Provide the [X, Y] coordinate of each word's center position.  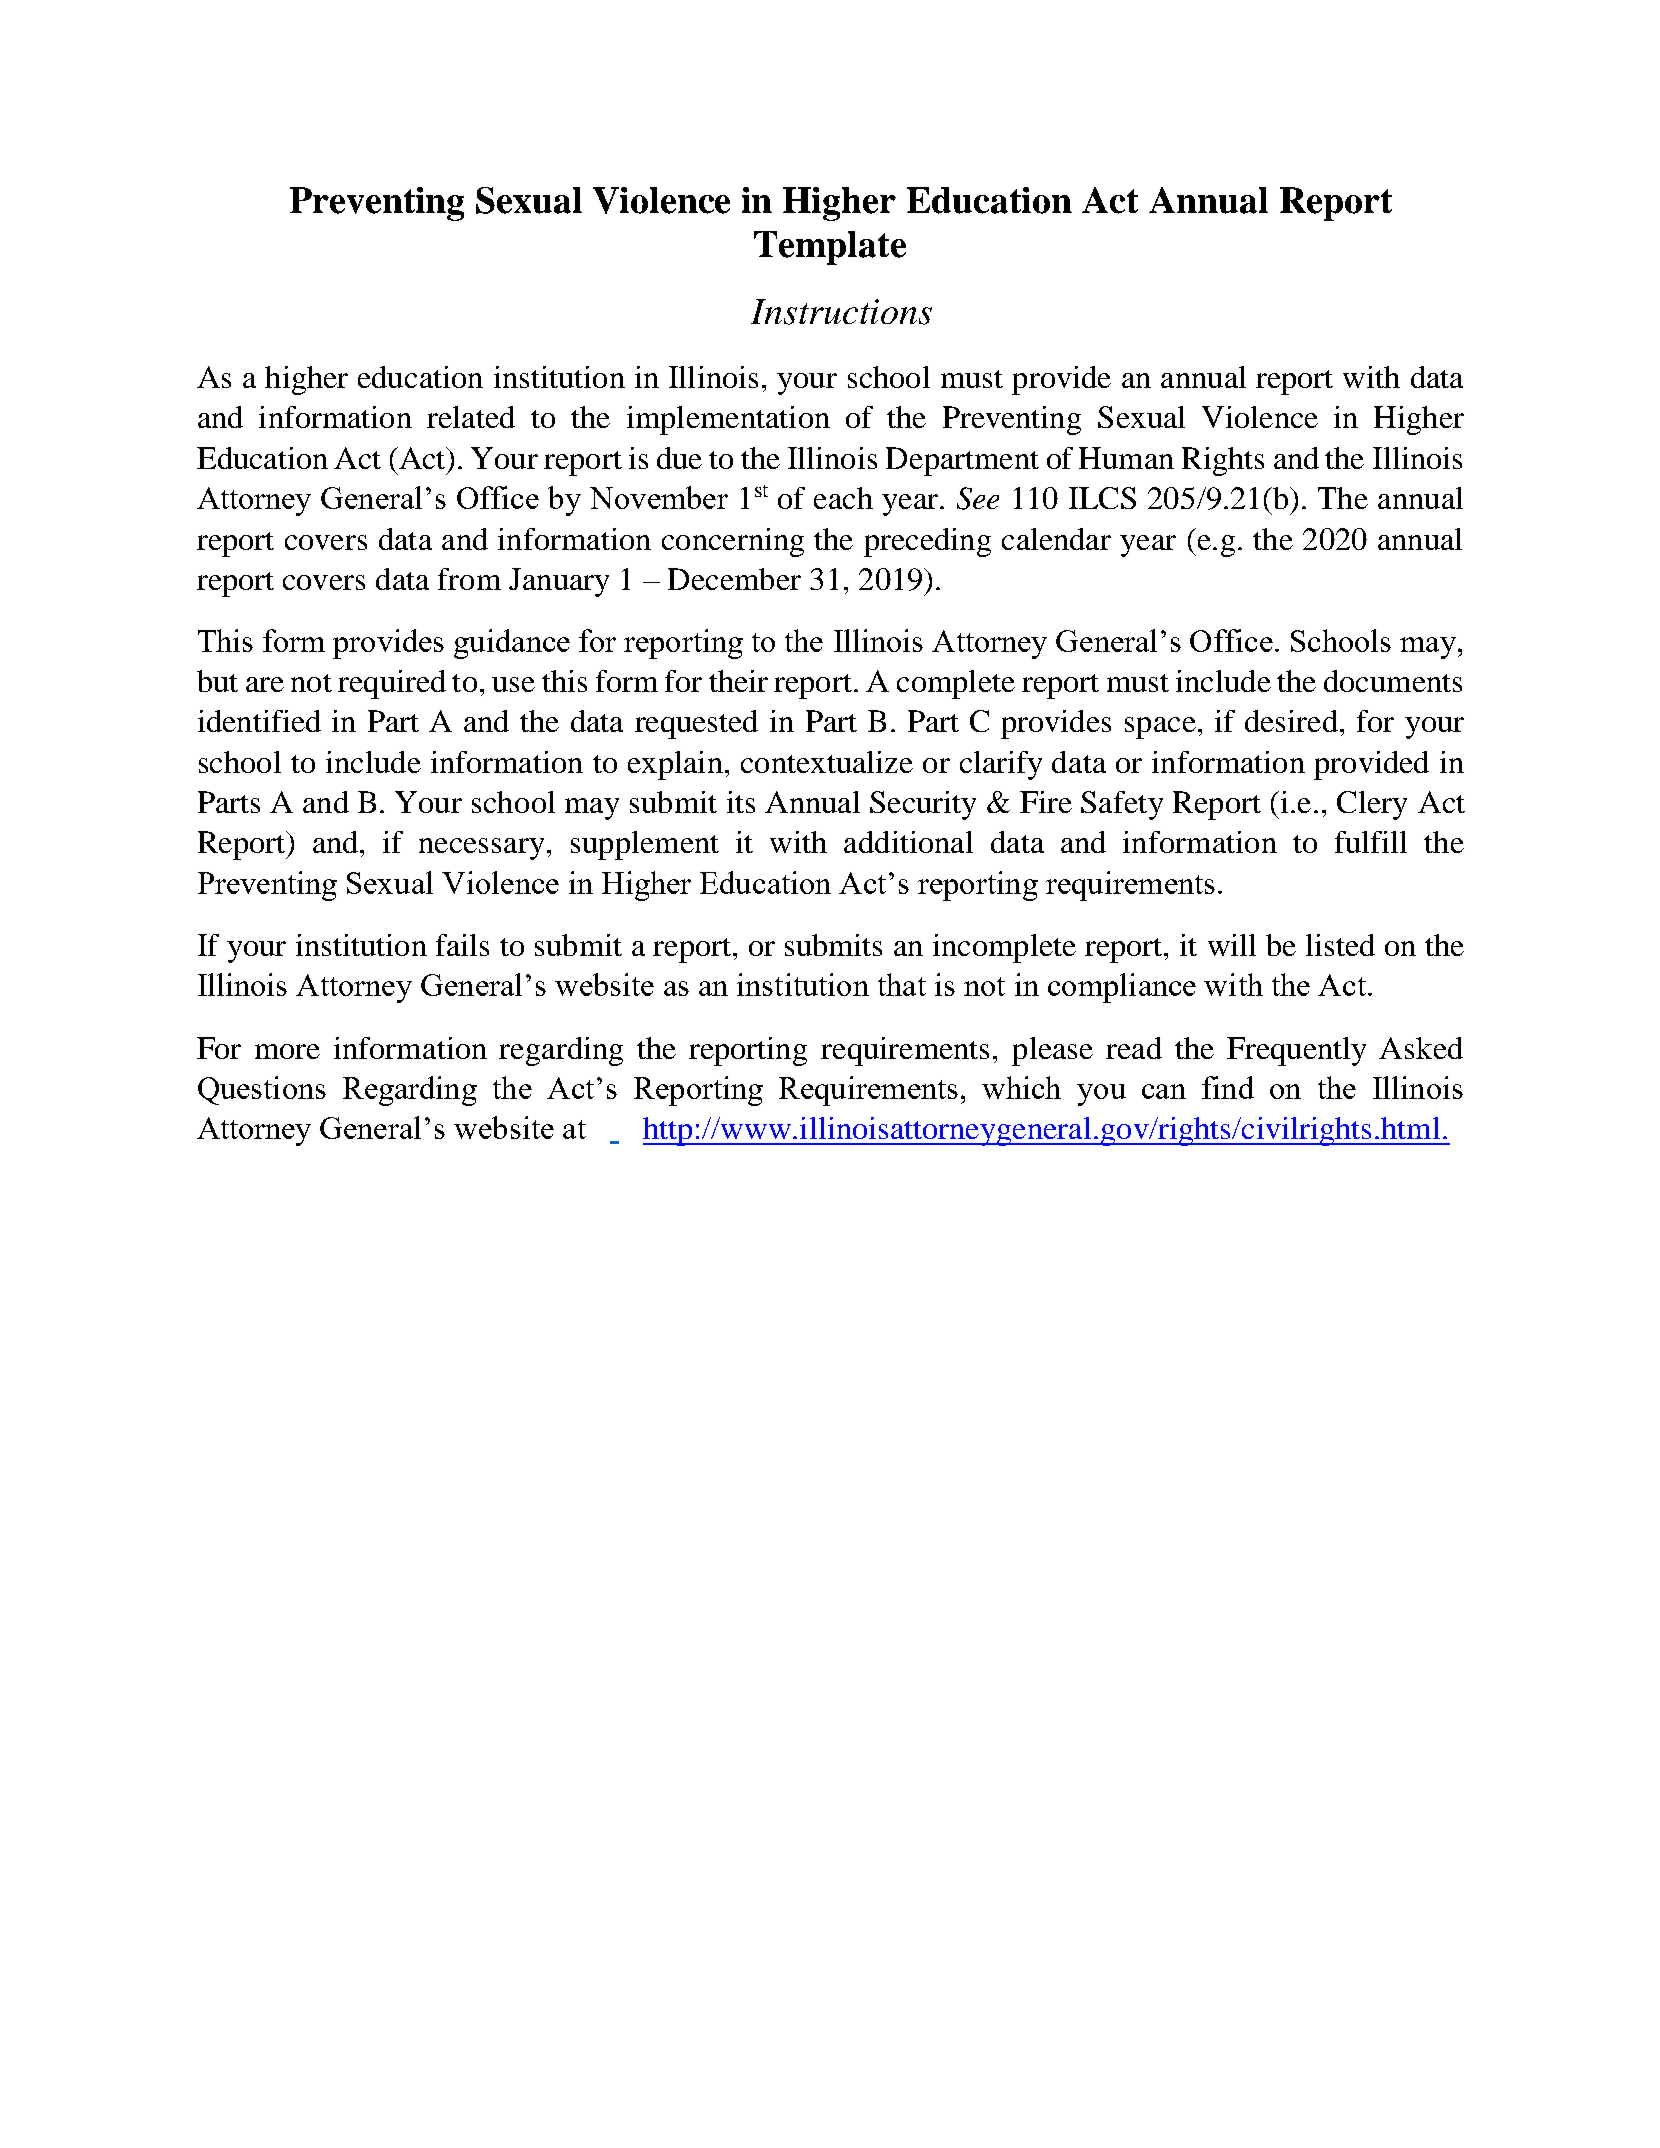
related [471, 417]
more [287, 1051]
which [1021, 1087]
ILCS [1102, 498]
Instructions [841, 312]
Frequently [1296, 1051]
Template [830, 248]
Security [923, 805]
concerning [733, 542]
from [469, 579]
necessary [481, 849]
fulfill [1371, 842]
